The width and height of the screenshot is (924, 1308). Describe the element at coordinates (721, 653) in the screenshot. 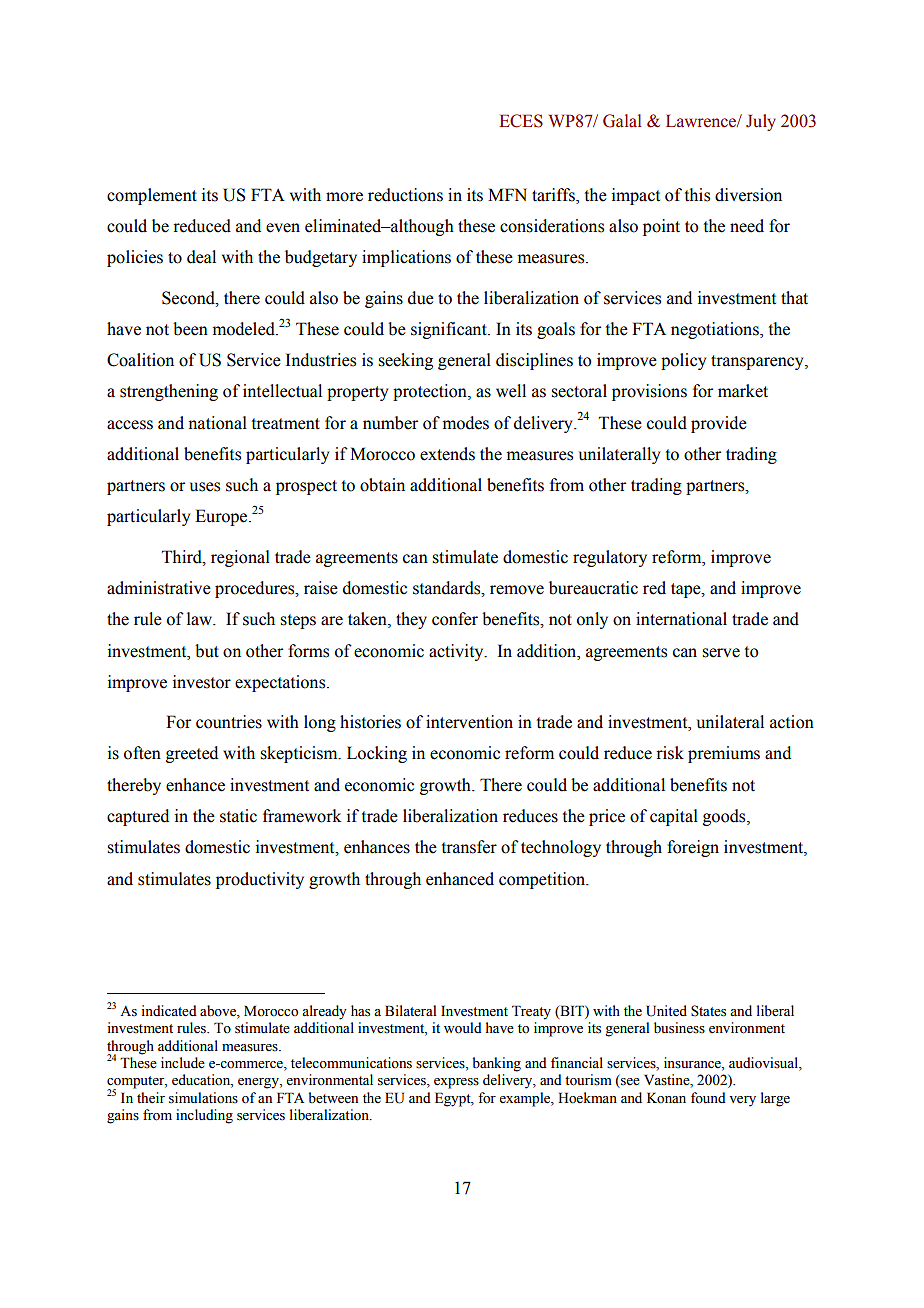

I see `serve` at that location.
